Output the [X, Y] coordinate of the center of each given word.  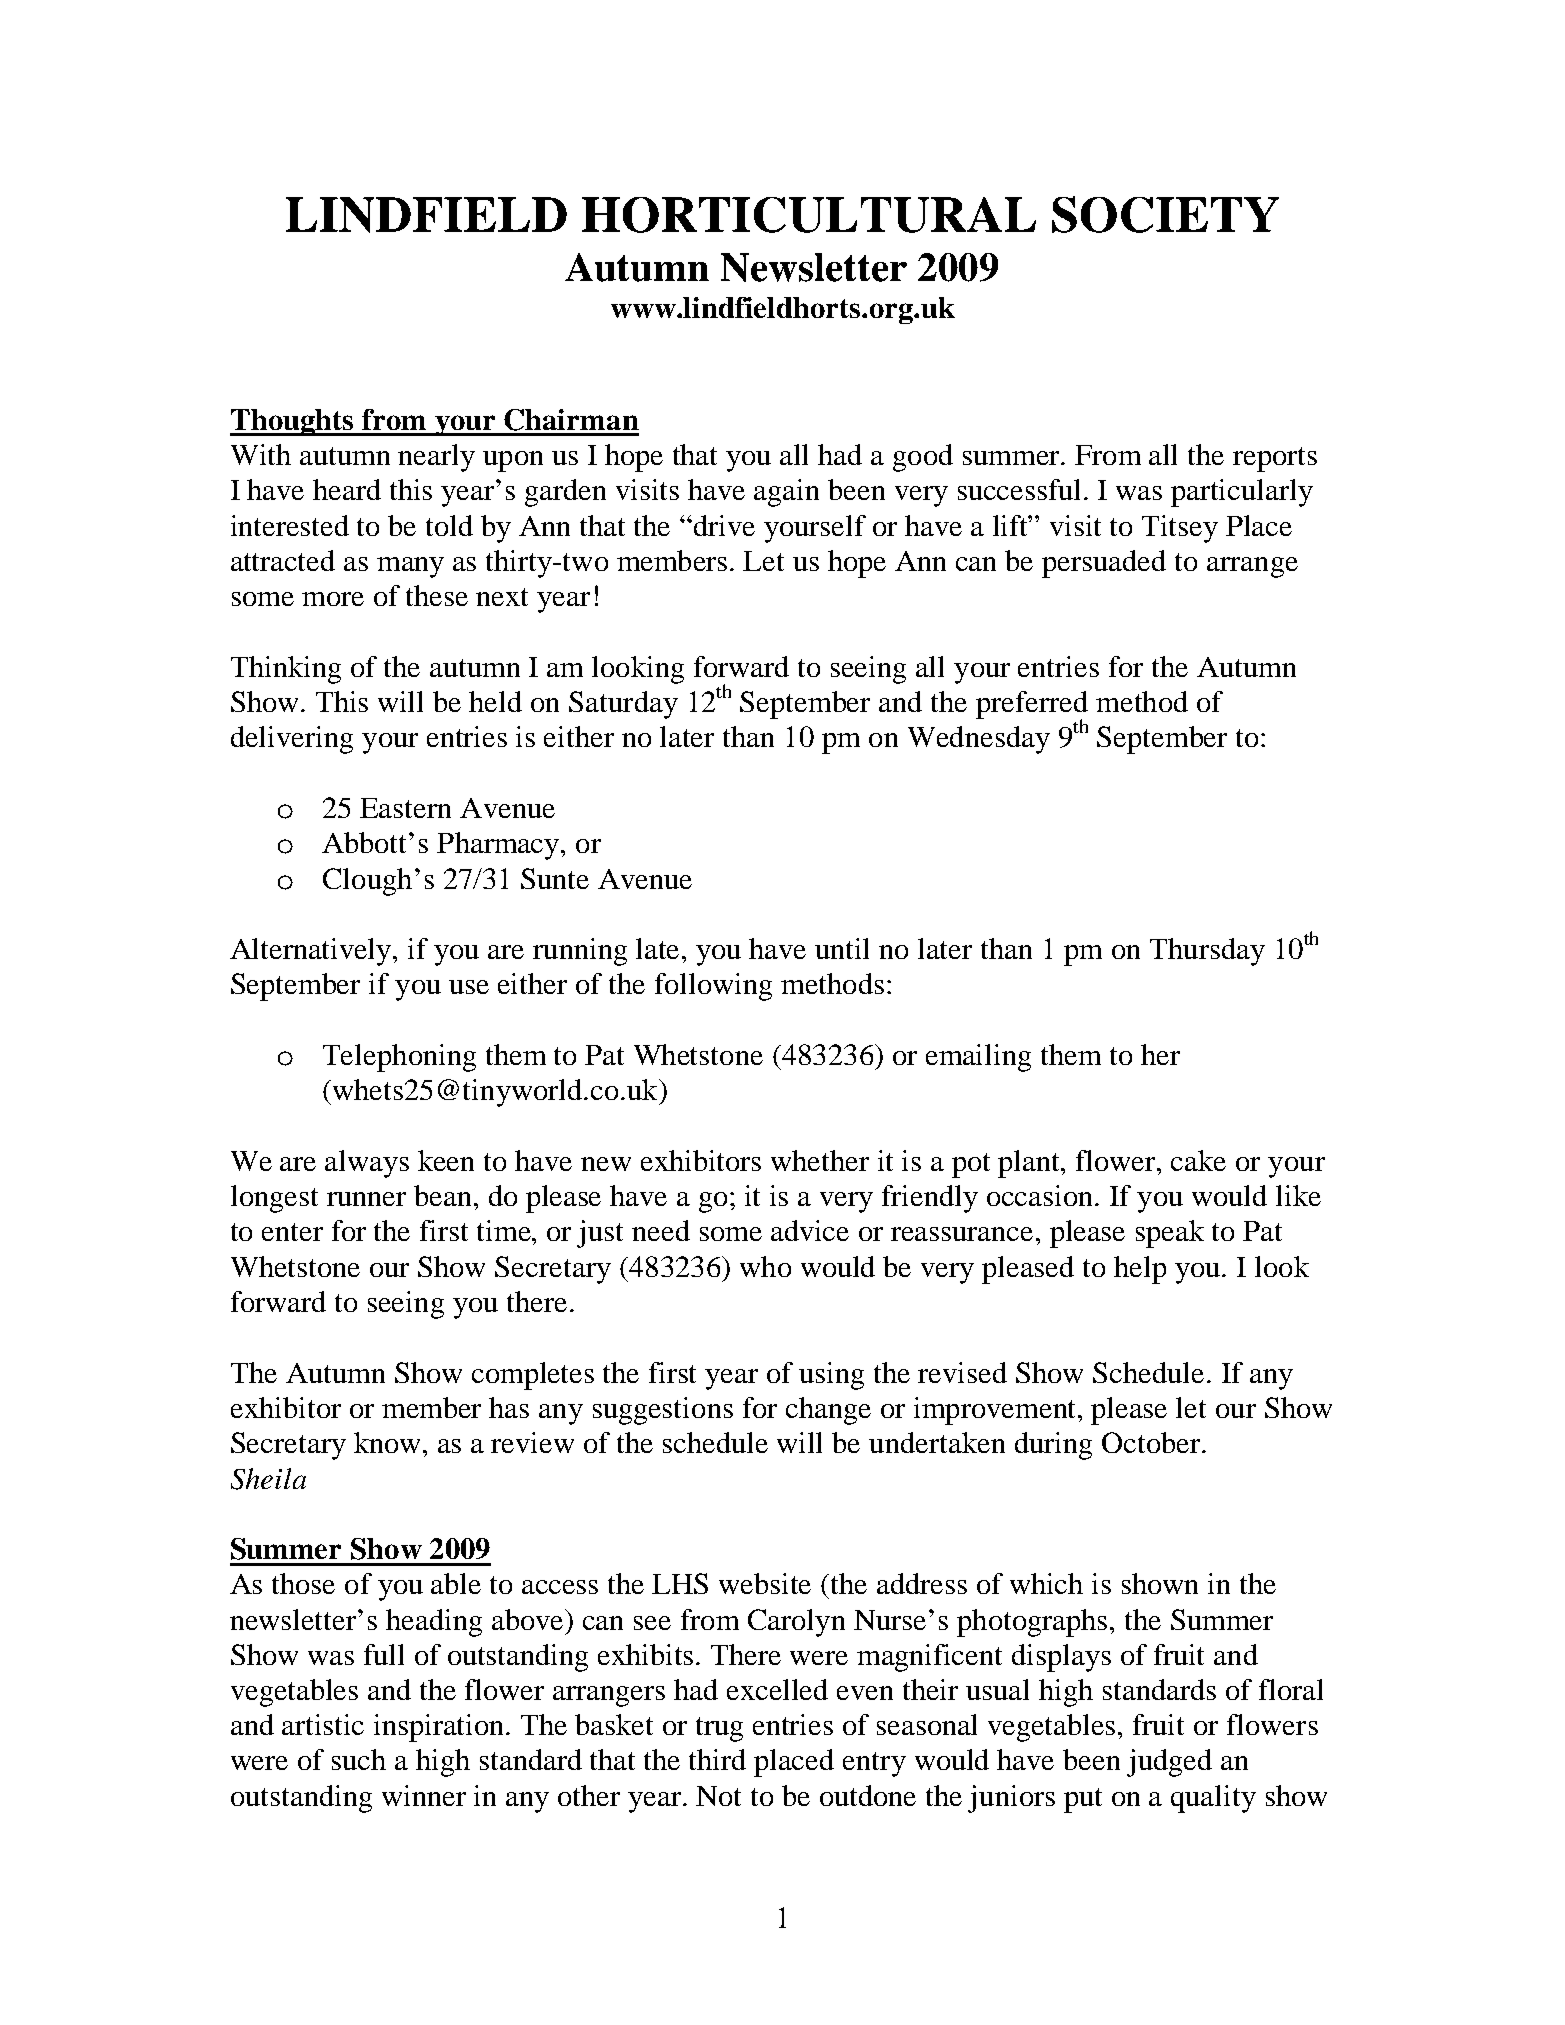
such [359, 1759]
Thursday [1207, 952]
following [713, 987]
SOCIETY [1165, 214]
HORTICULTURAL [809, 215]
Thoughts [293, 422]
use [469, 987]
